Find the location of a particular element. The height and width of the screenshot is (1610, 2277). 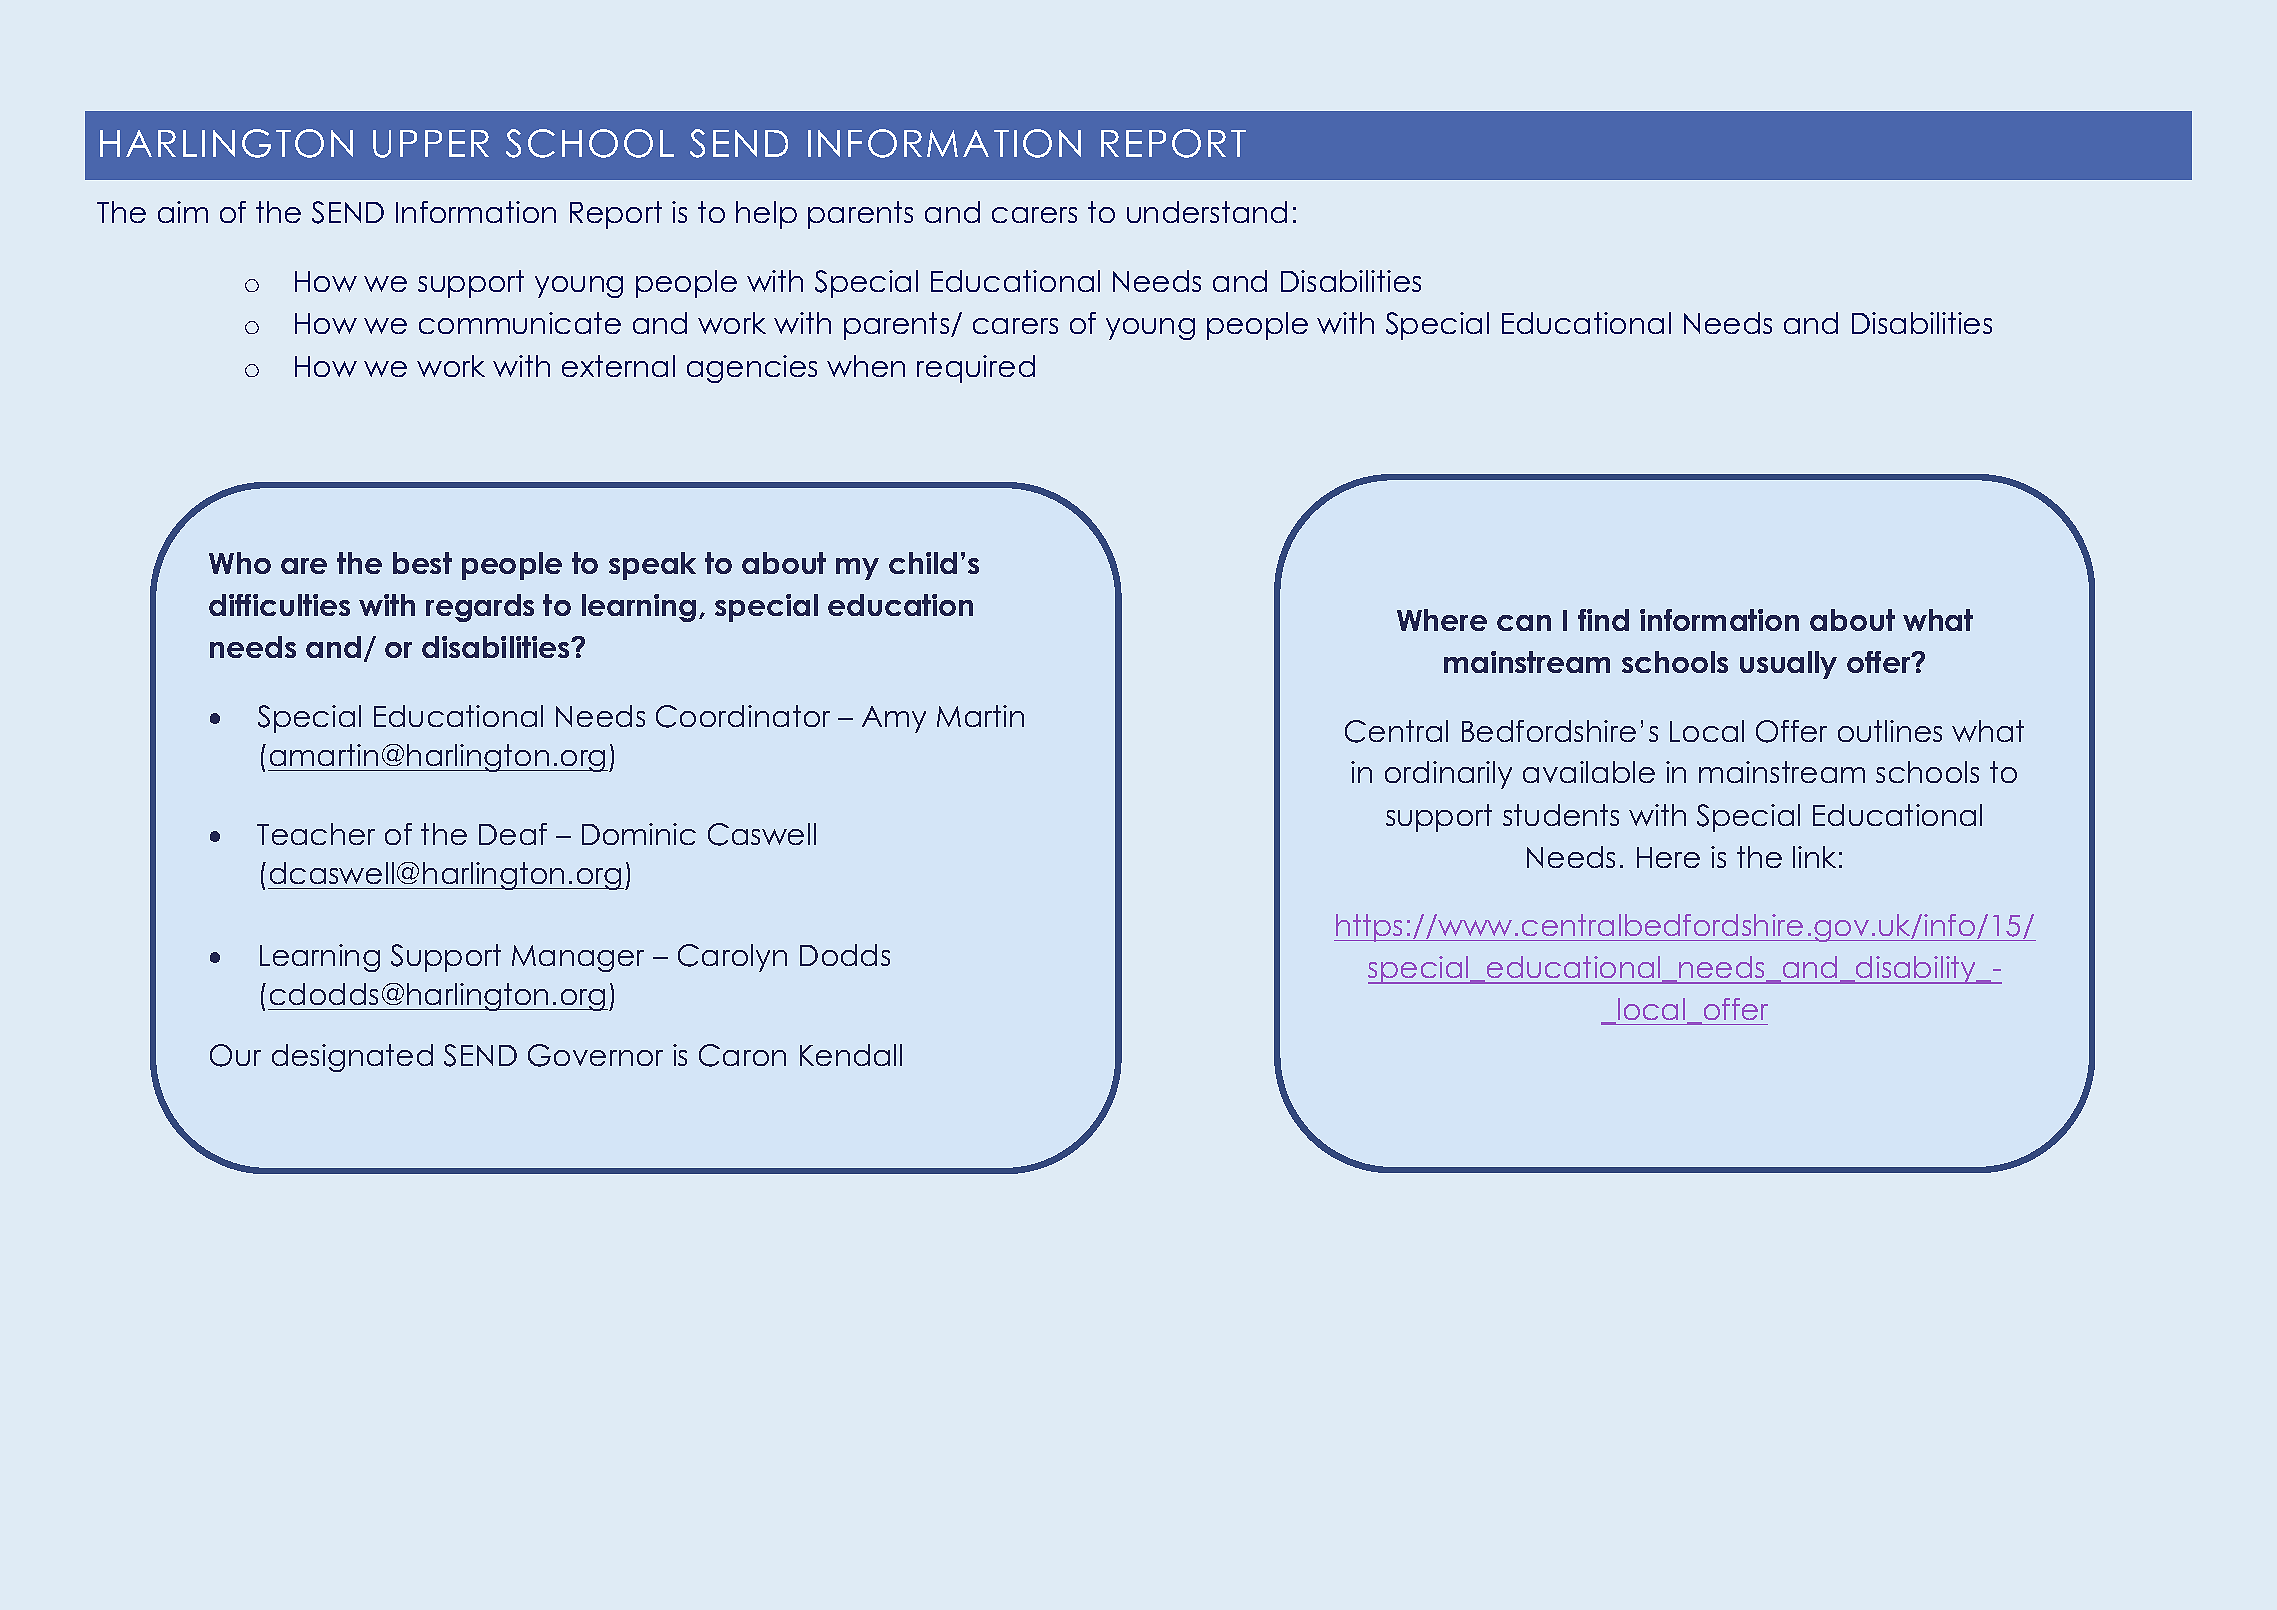

Kendall is located at coordinates (851, 1055).
